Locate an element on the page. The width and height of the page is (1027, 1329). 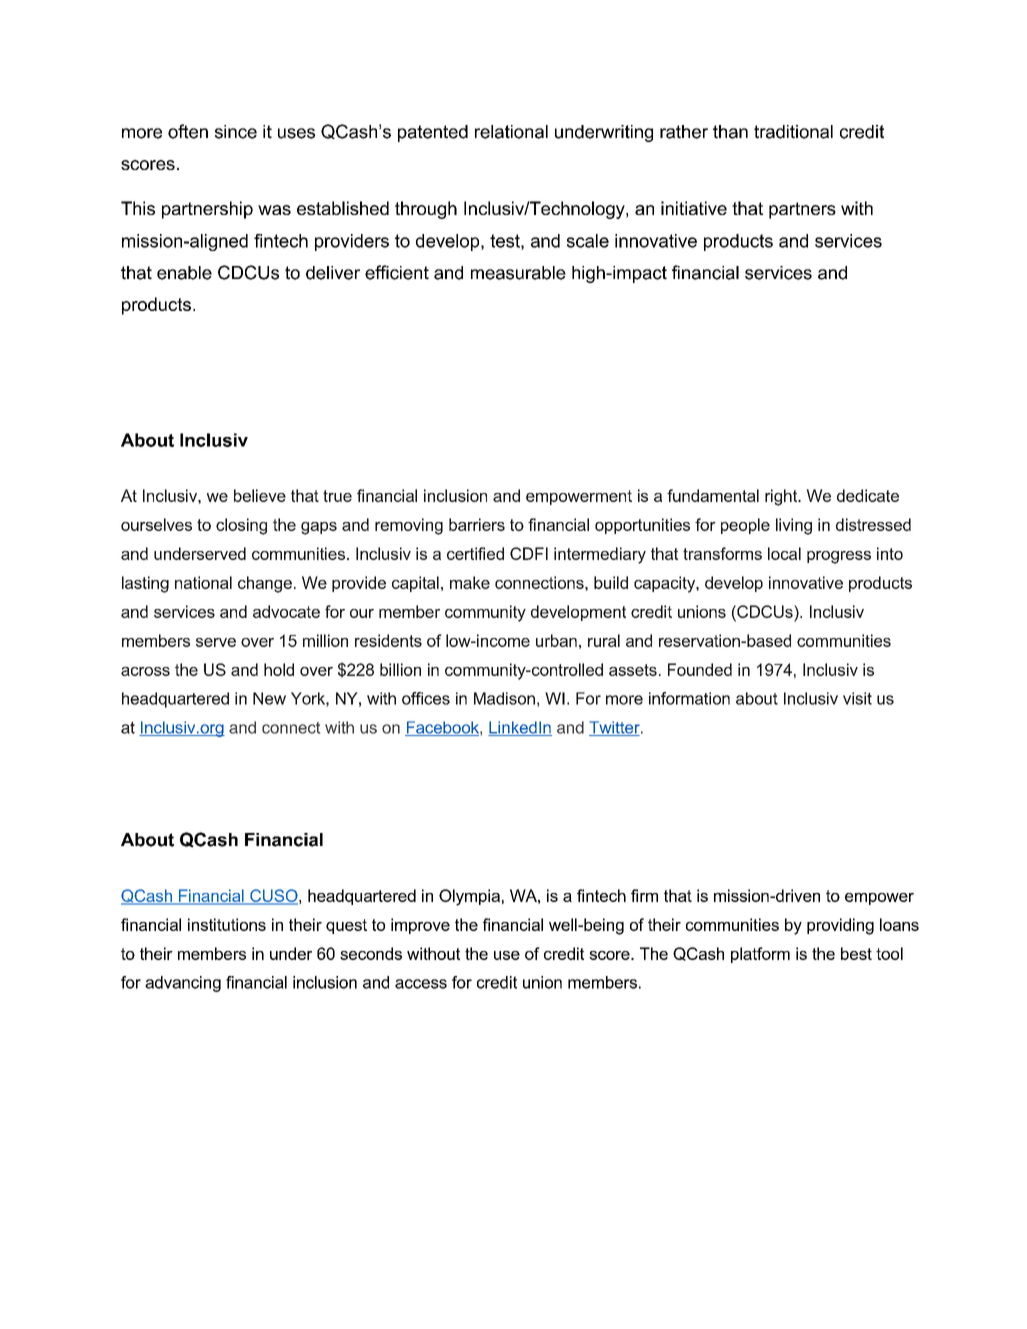
believe is located at coordinates (260, 495).
